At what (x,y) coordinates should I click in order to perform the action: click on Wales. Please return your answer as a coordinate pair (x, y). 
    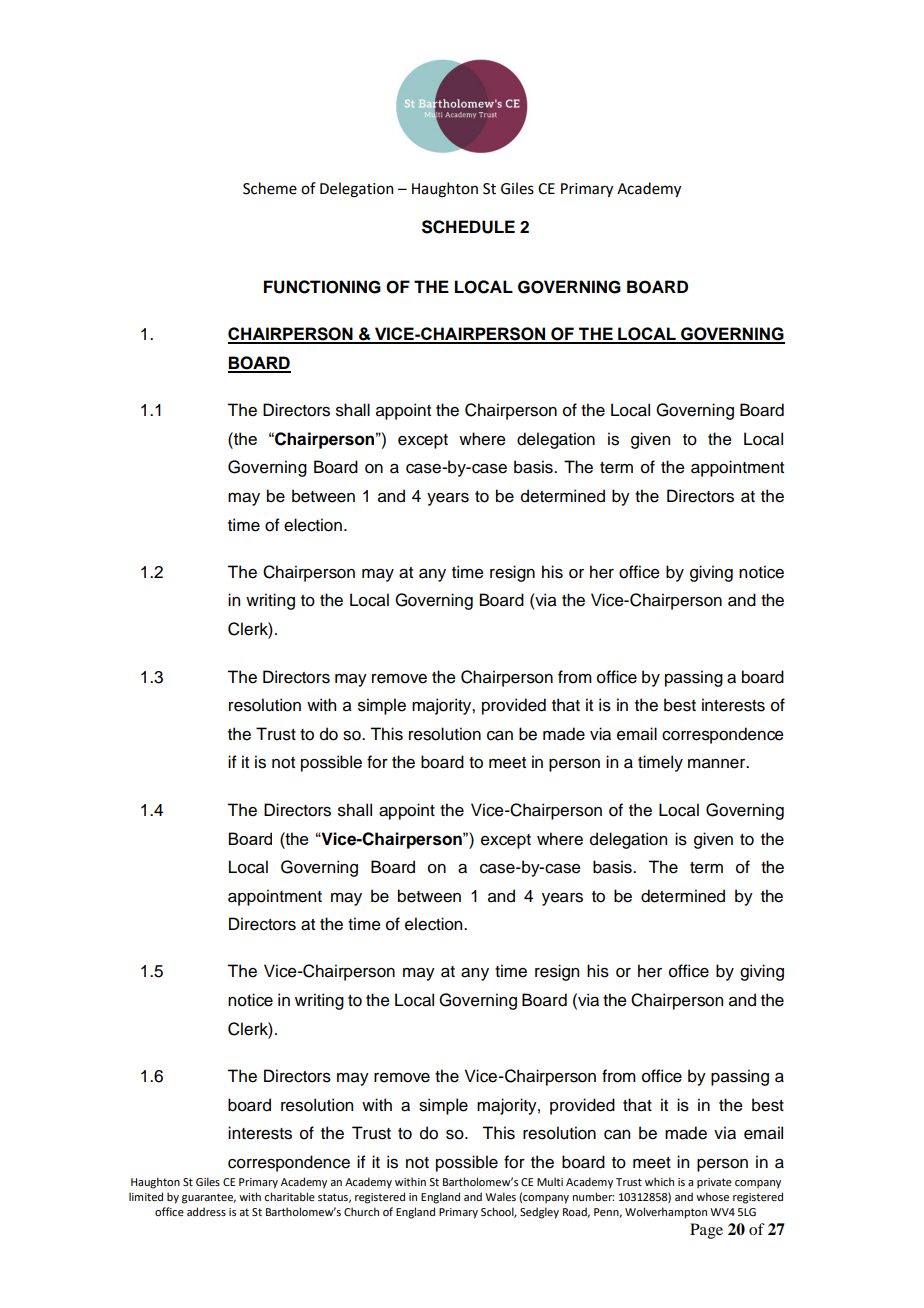
    Looking at the image, I should click on (500, 1196).
